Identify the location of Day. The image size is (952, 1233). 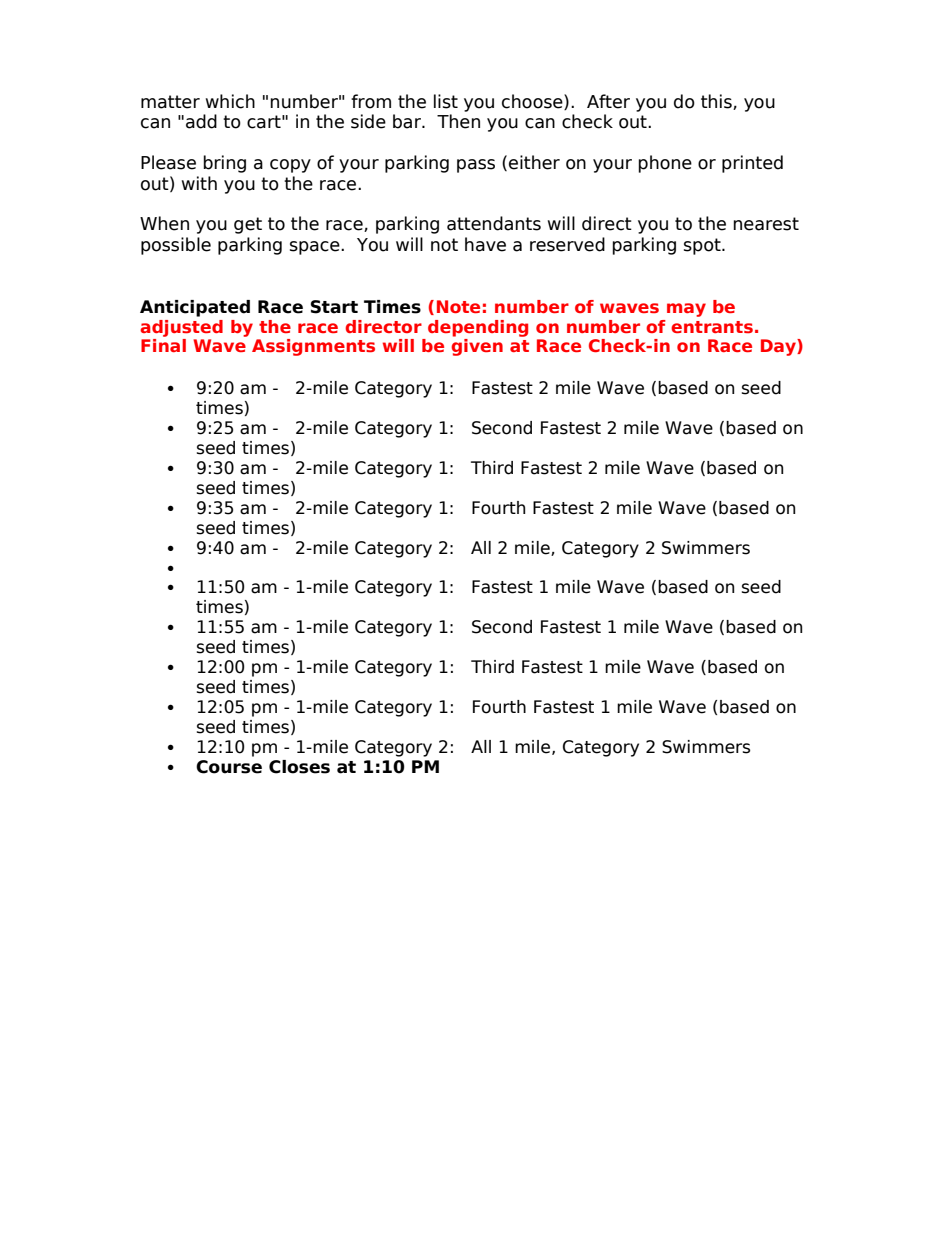
(779, 347).
